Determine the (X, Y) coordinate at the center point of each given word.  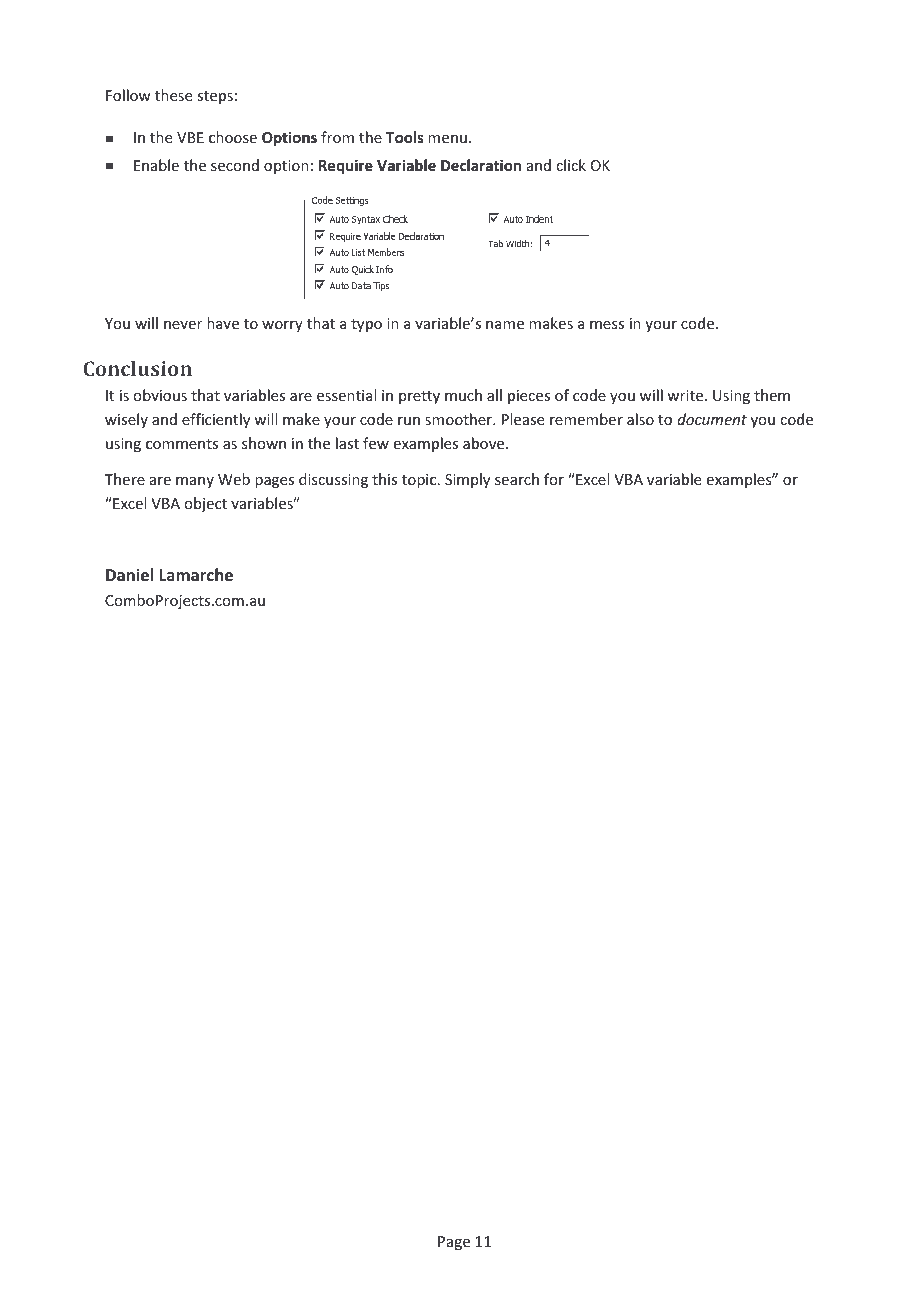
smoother (460, 419)
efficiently (216, 420)
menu (447, 139)
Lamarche (196, 575)
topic (420, 481)
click (571, 165)
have (223, 323)
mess (607, 325)
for (554, 479)
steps (215, 97)
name (505, 325)
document (712, 419)
